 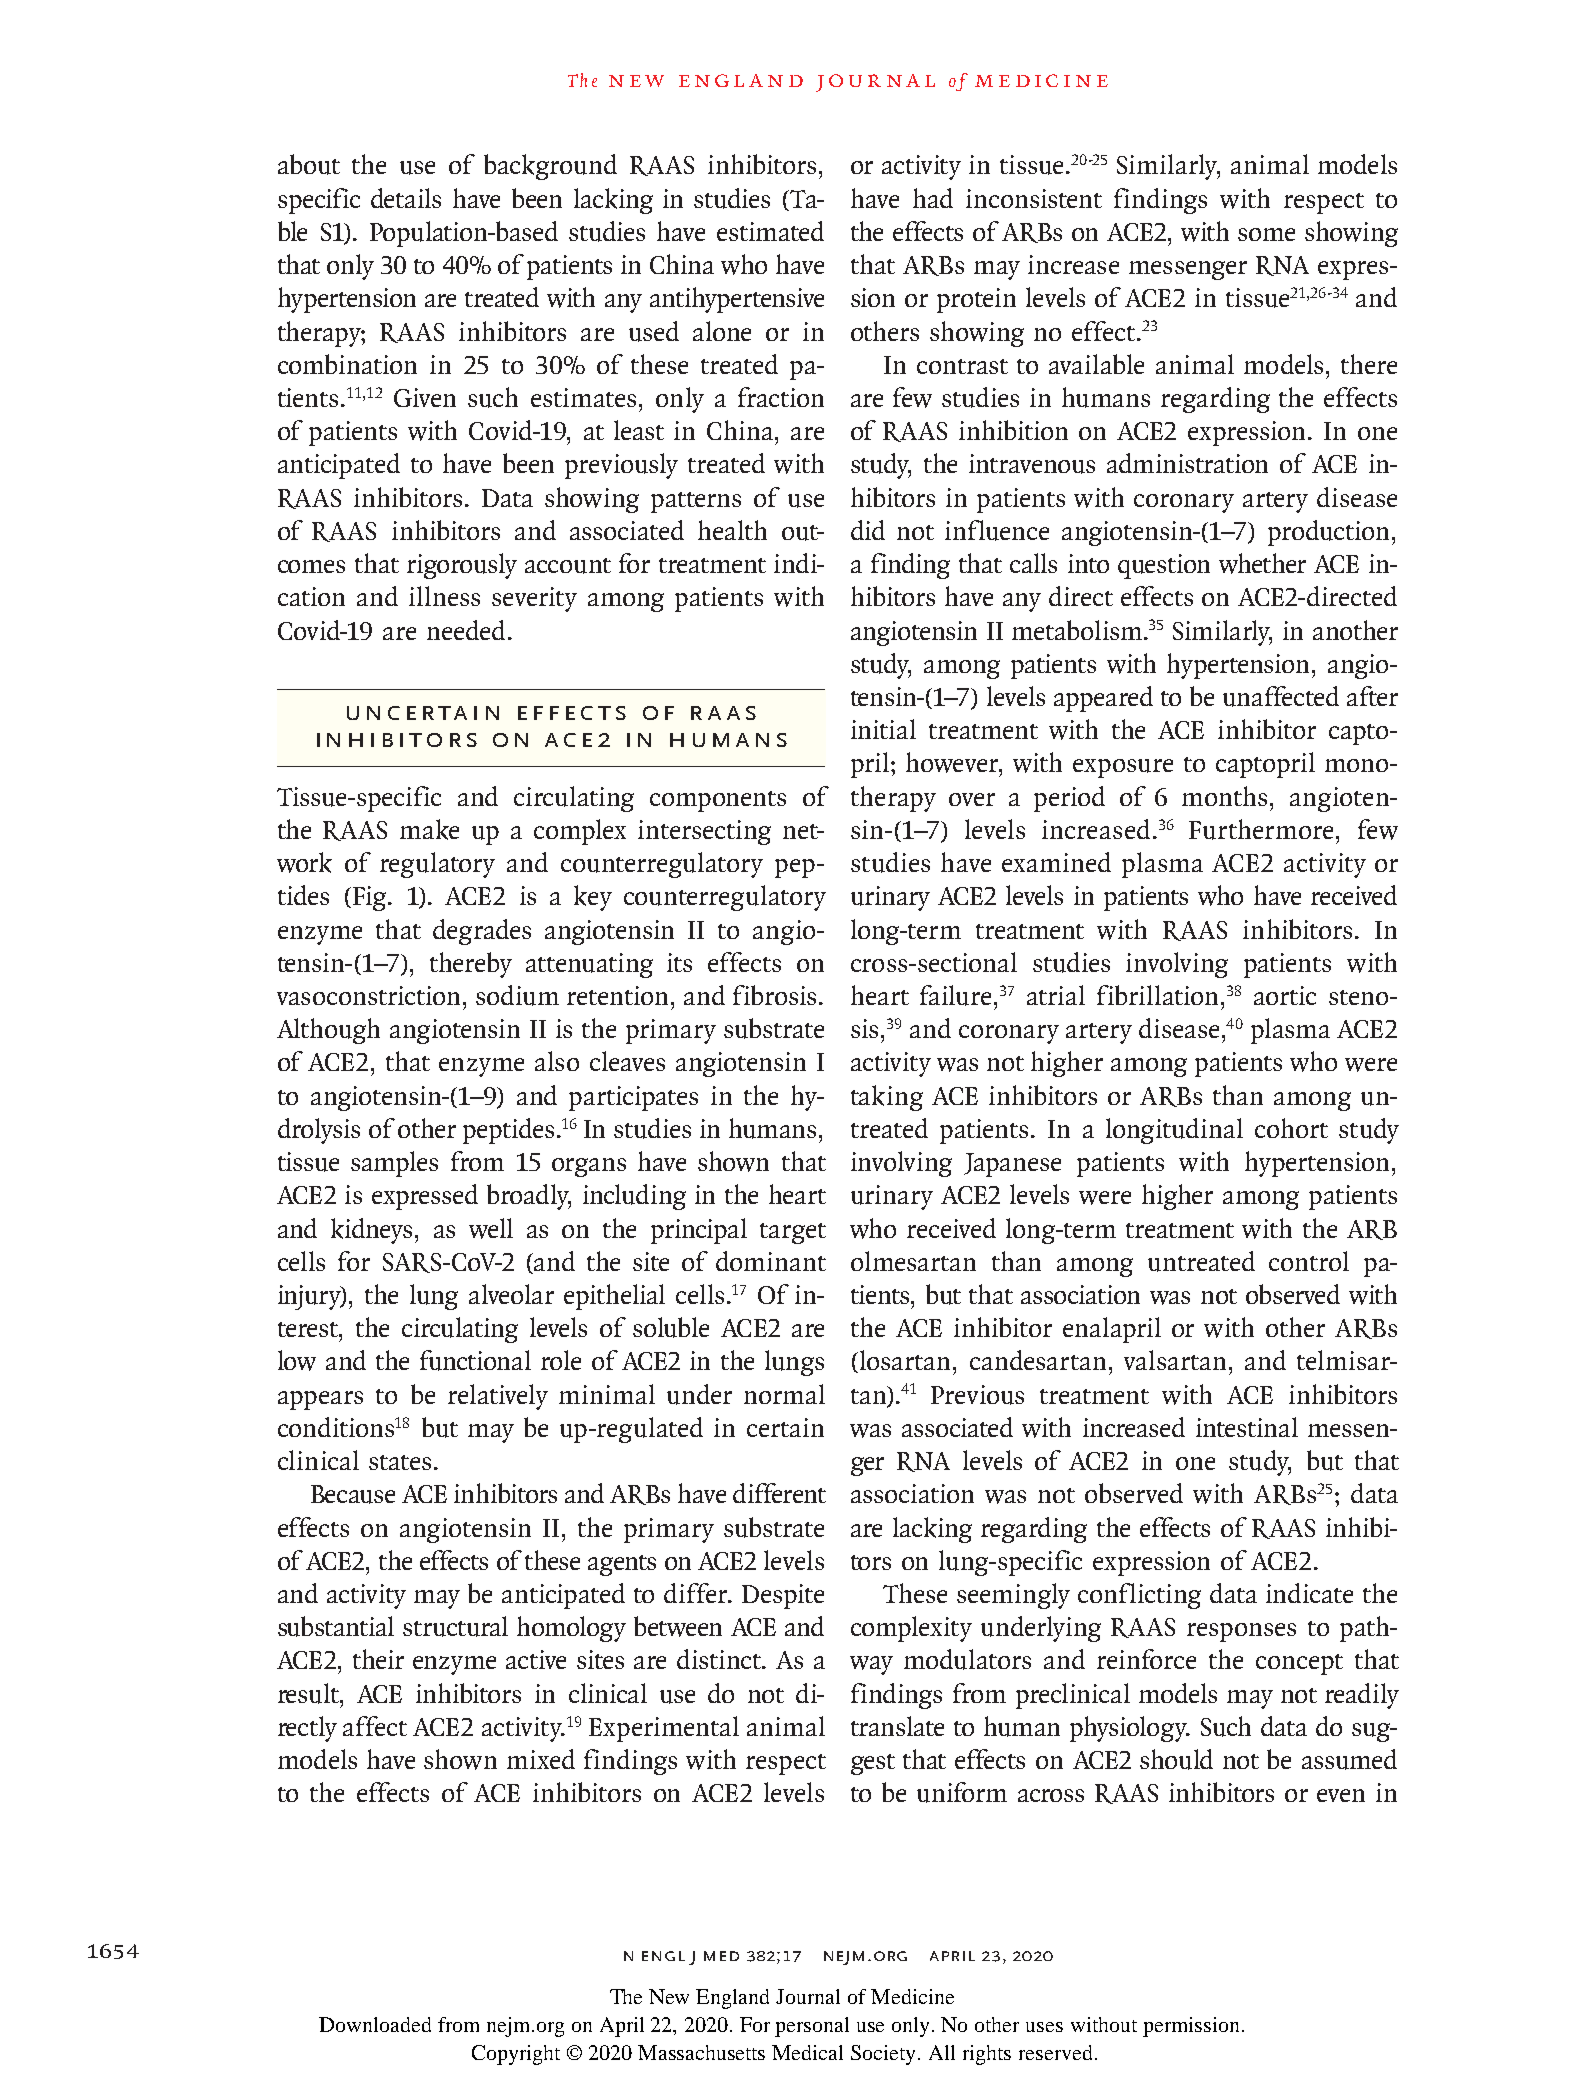 I want to click on states, so click(x=400, y=1462).
